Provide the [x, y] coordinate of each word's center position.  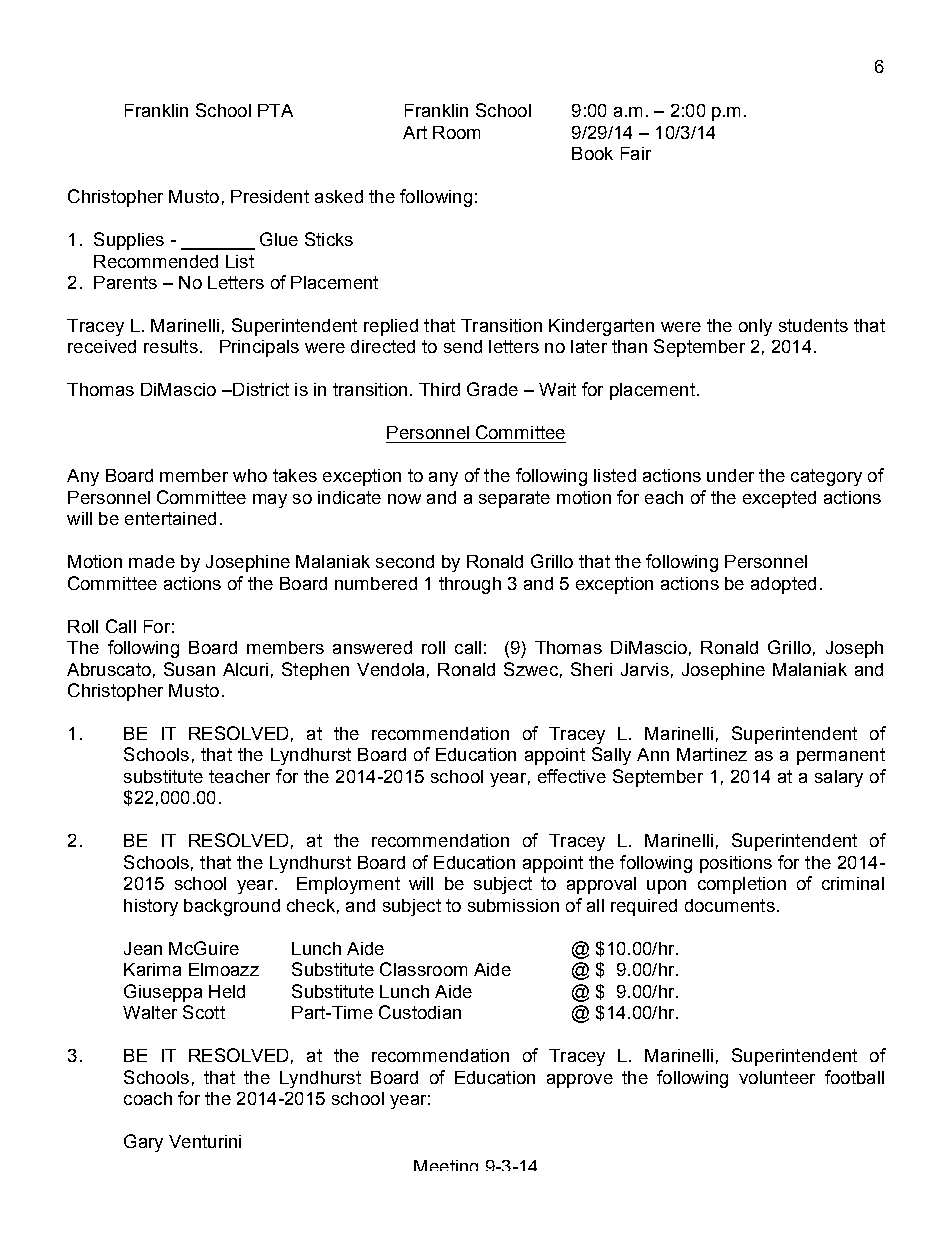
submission [513, 905]
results [171, 346]
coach [148, 1098]
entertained [170, 518]
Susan [189, 669]
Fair [636, 153]
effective [572, 776]
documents [730, 905]
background [232, 907]
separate [514, 499]
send [463, 346]
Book [592, 153]
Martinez [712, 754]
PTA [275, 110]
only [755, 327]
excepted [779, 499]
